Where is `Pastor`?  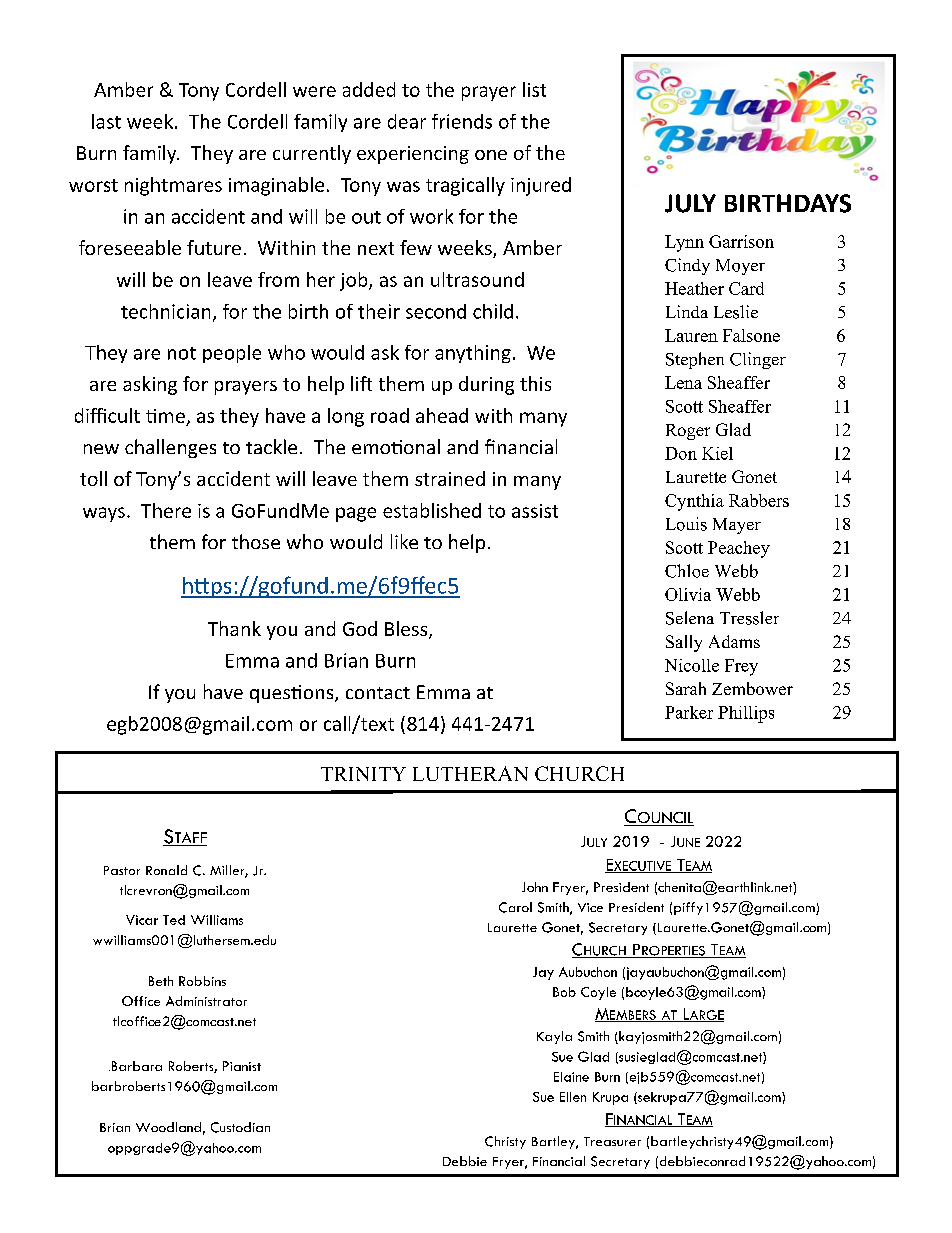
Pastor is located at coordinates (122, 870).
